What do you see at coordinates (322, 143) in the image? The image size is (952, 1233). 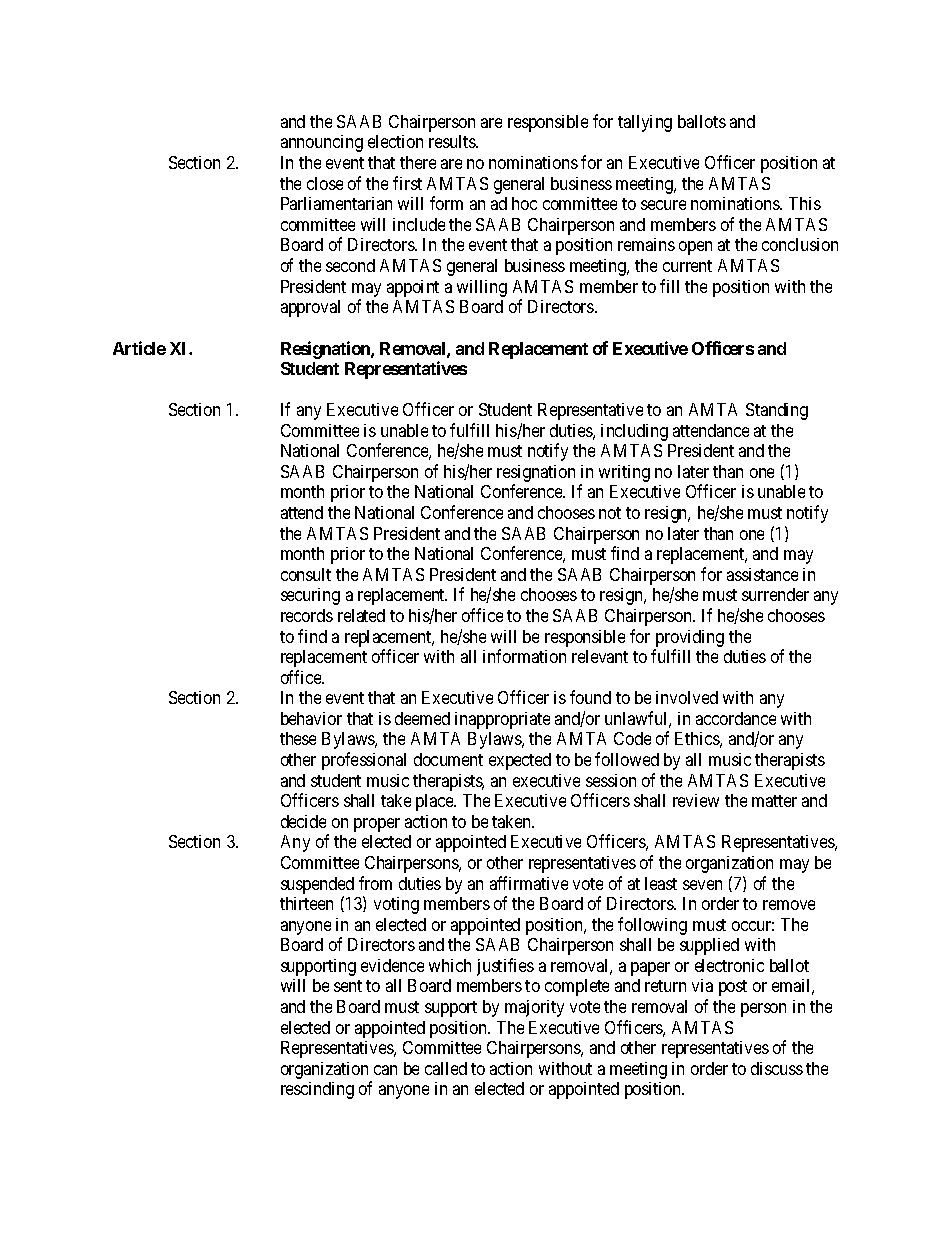 I see `announcing` at bounding box center [322, 143].
